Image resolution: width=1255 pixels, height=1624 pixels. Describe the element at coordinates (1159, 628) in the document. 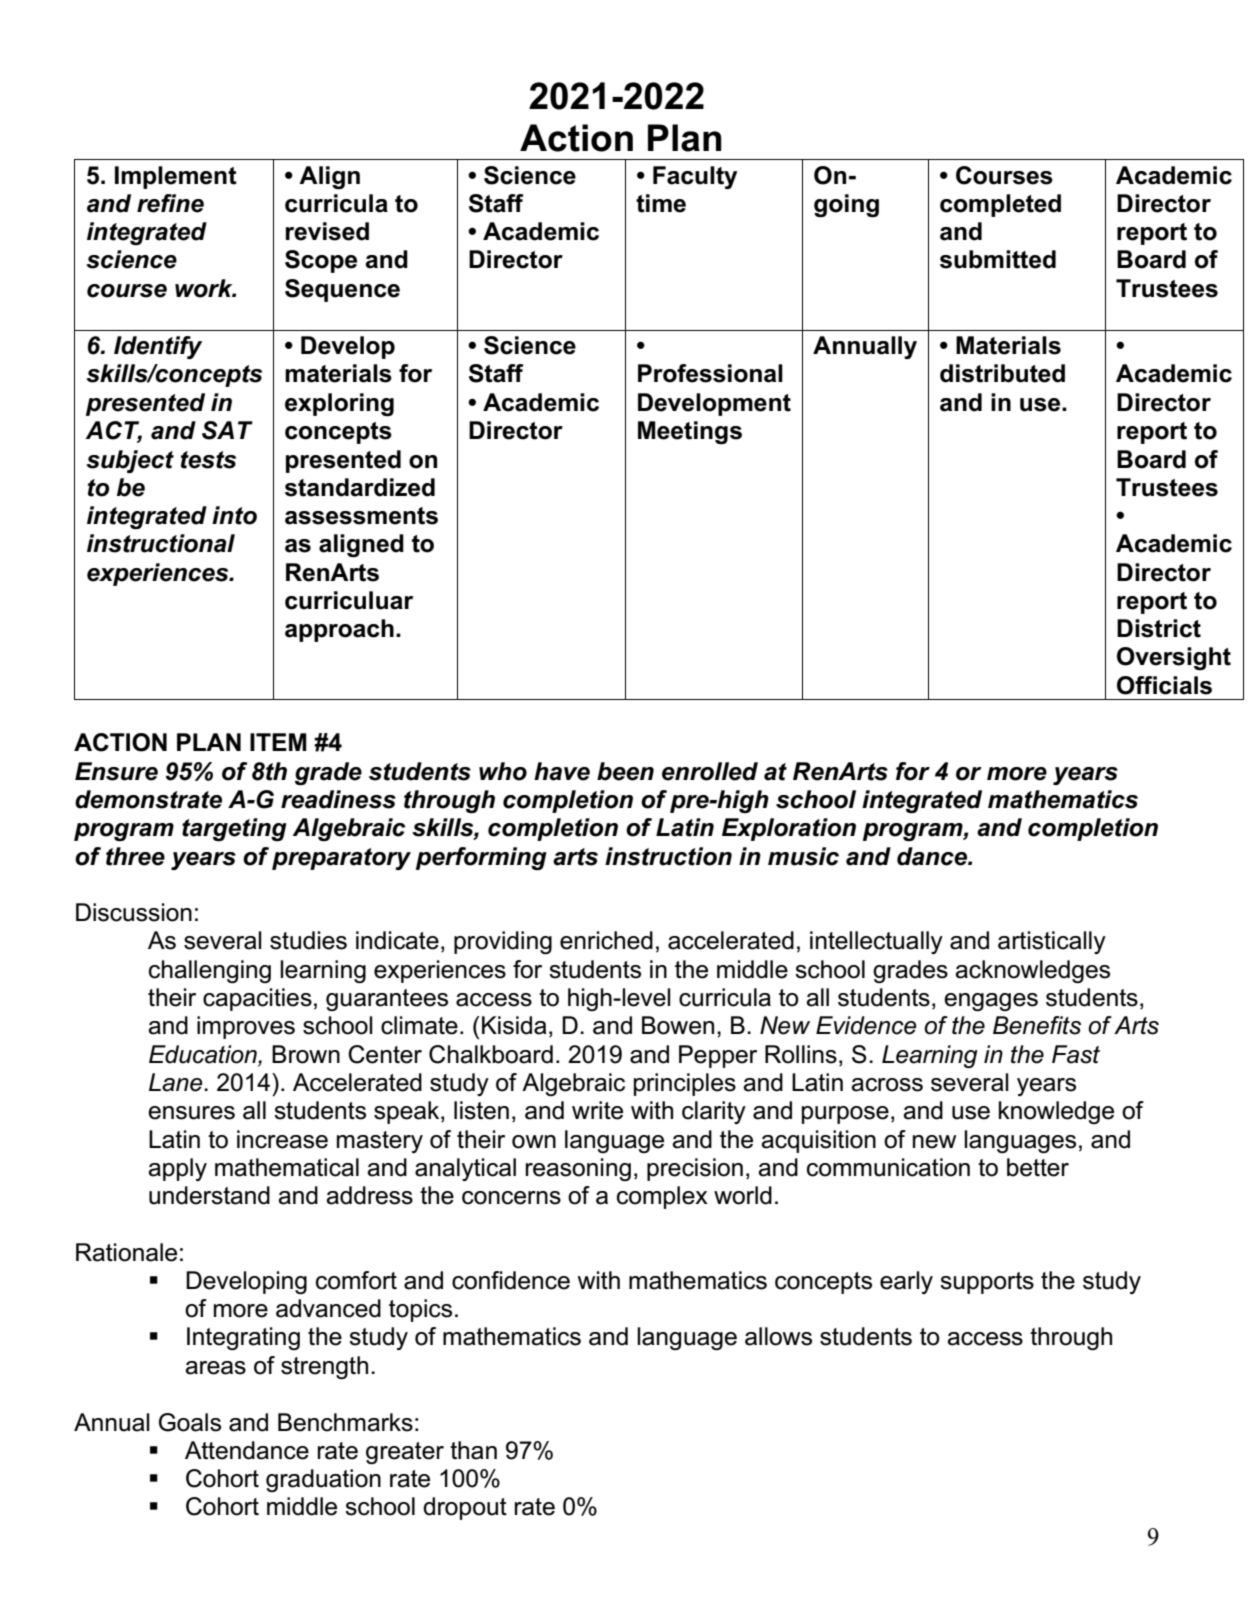

I see `District` at that location.
